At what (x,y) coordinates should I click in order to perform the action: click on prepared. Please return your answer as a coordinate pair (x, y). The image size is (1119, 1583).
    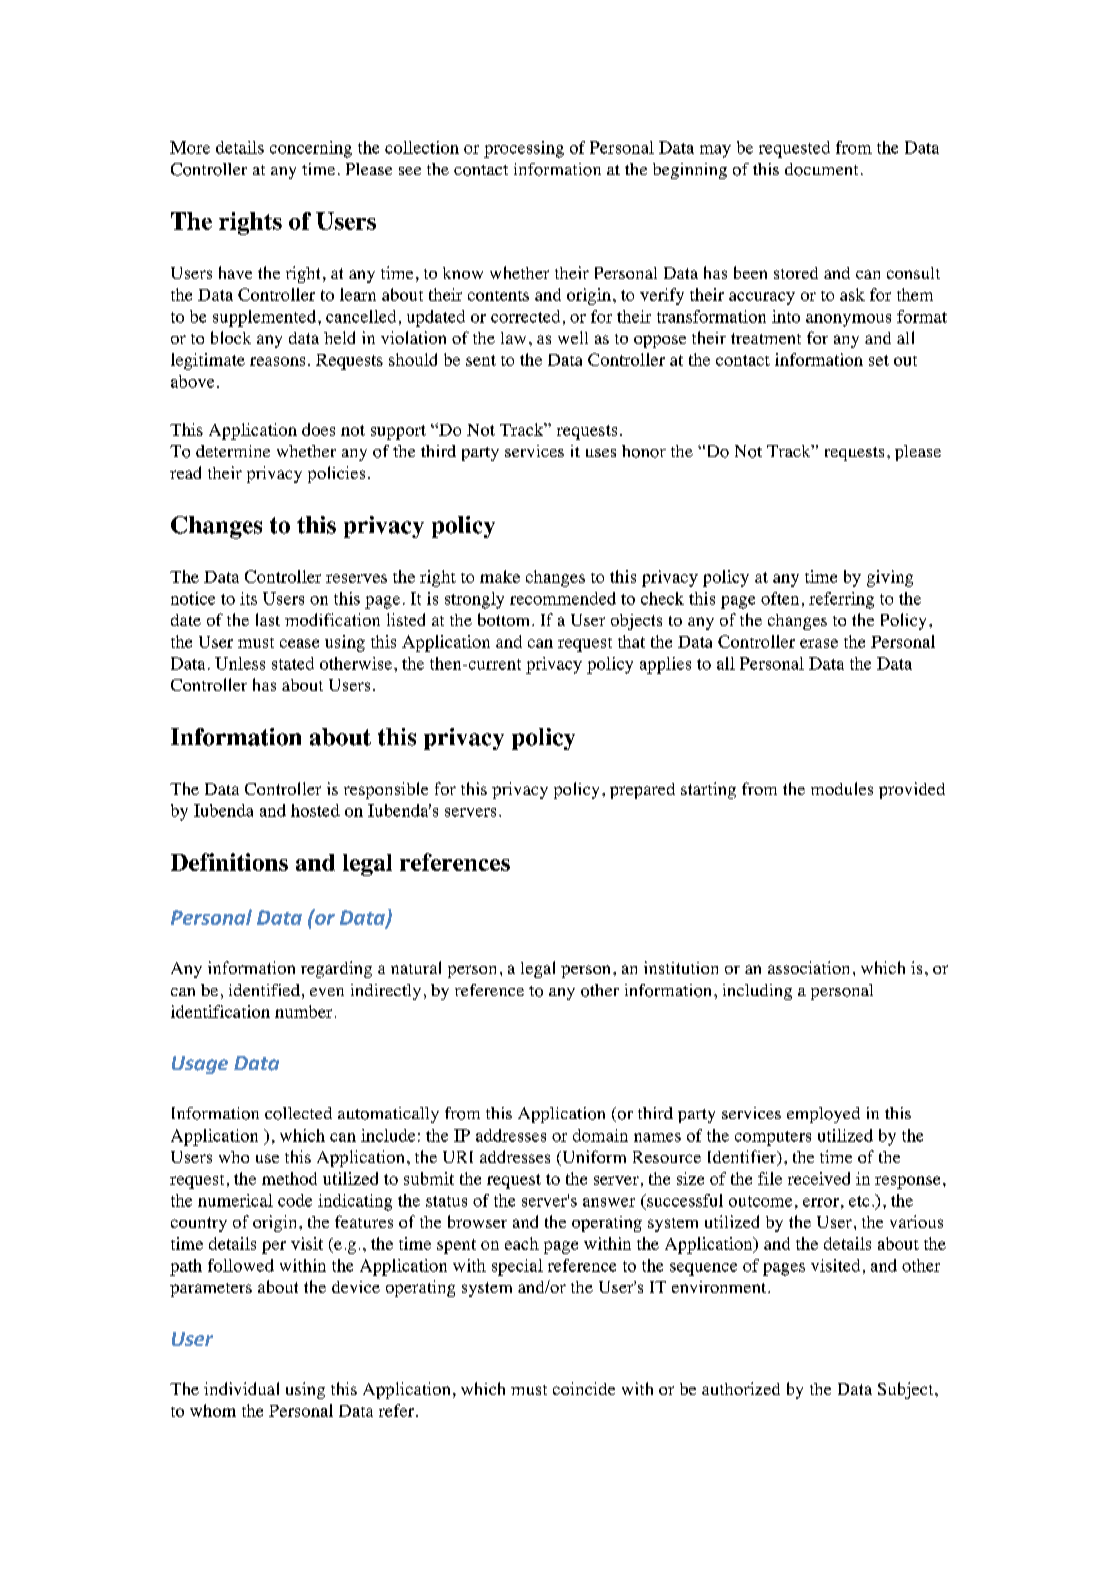
    Looking at the image, I should click on (642, 791).
